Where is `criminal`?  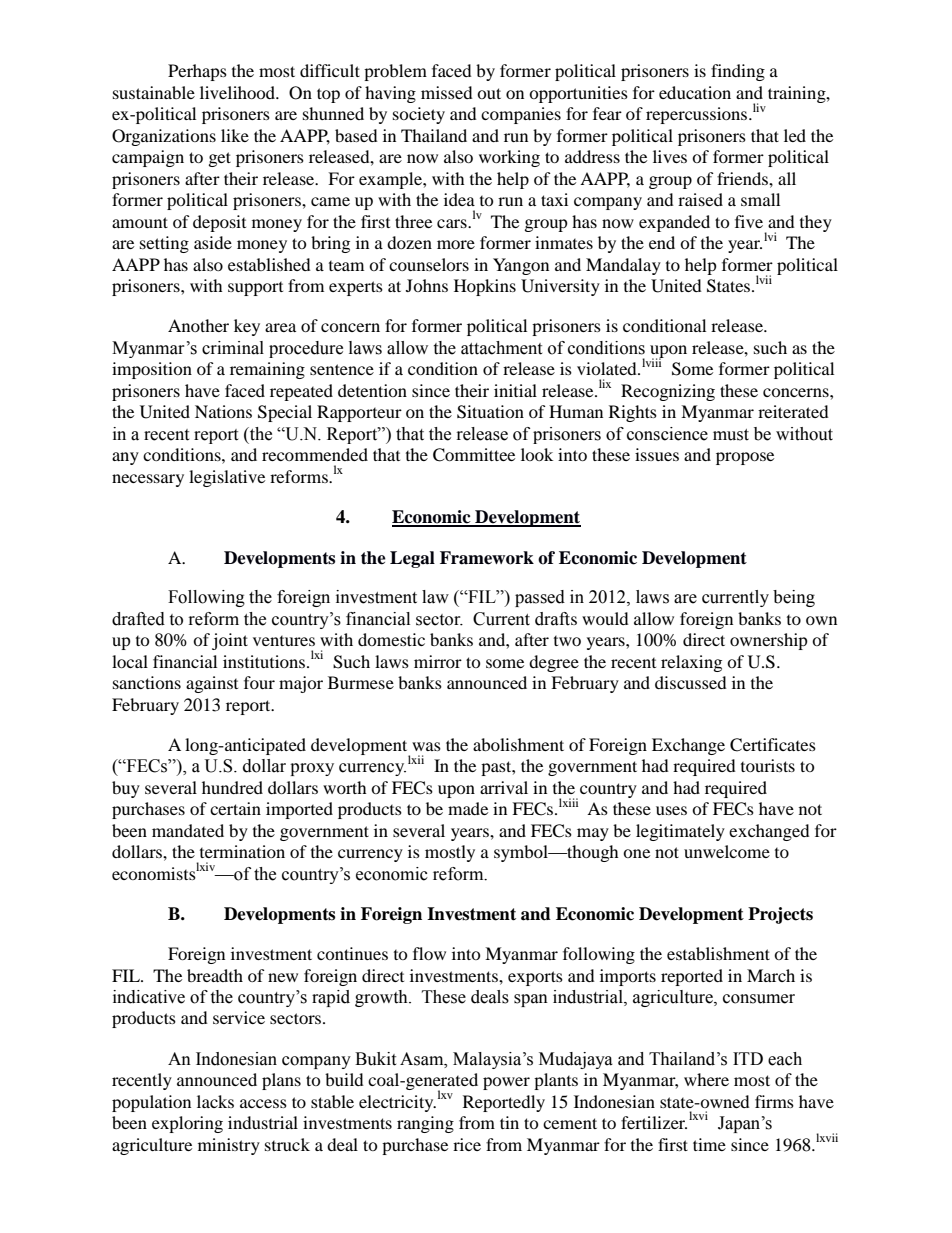
criminal is located at coordinates (233, 348).
